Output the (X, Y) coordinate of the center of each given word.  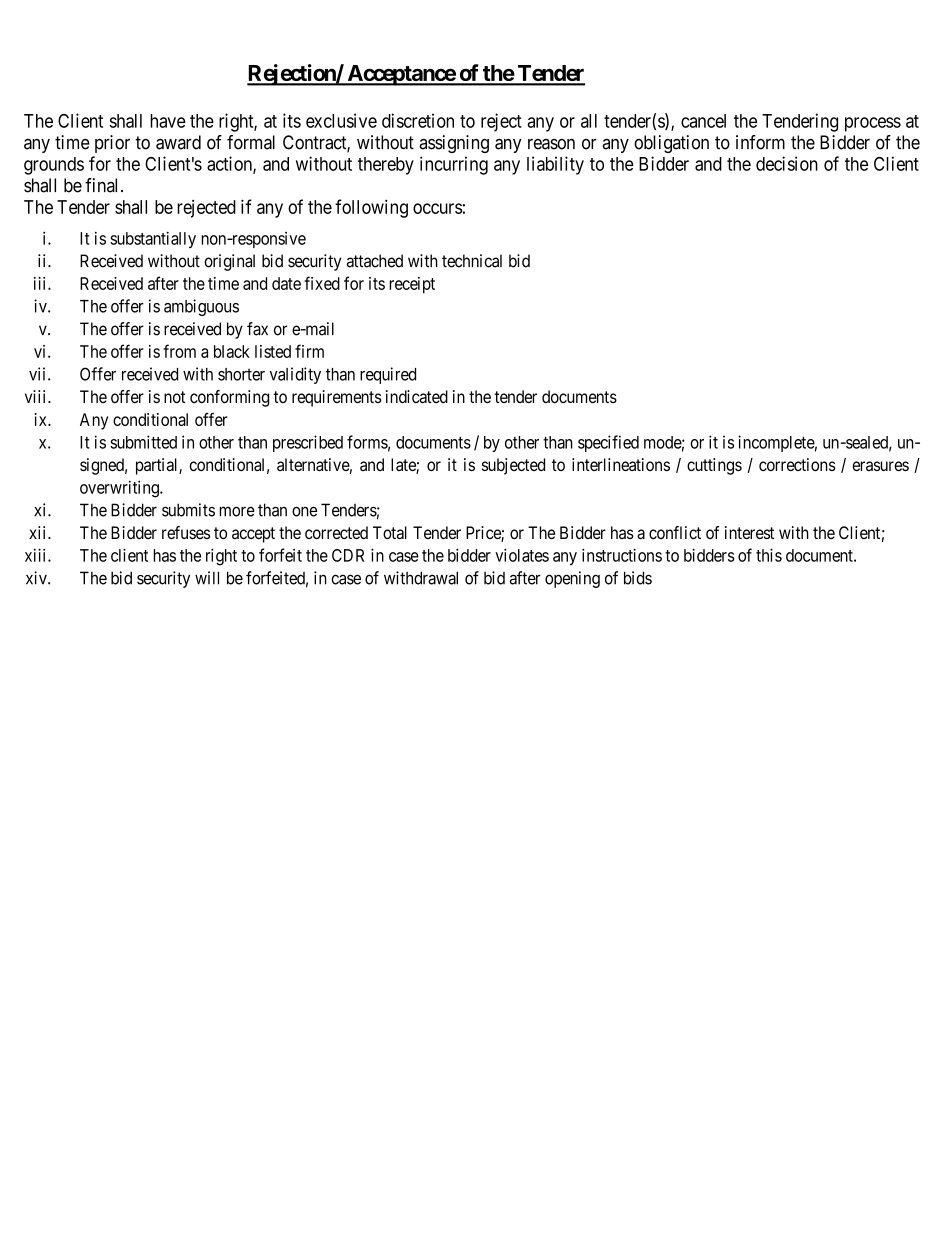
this (769, 555)
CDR (348, 555)
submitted (143, 442)
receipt (412, 285)
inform (760, 142)
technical (472, 261)
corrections (797, 464)
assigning (454, 144)
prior (112, 144)
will (207, 578)
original (229, 262)
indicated (417, 396)
